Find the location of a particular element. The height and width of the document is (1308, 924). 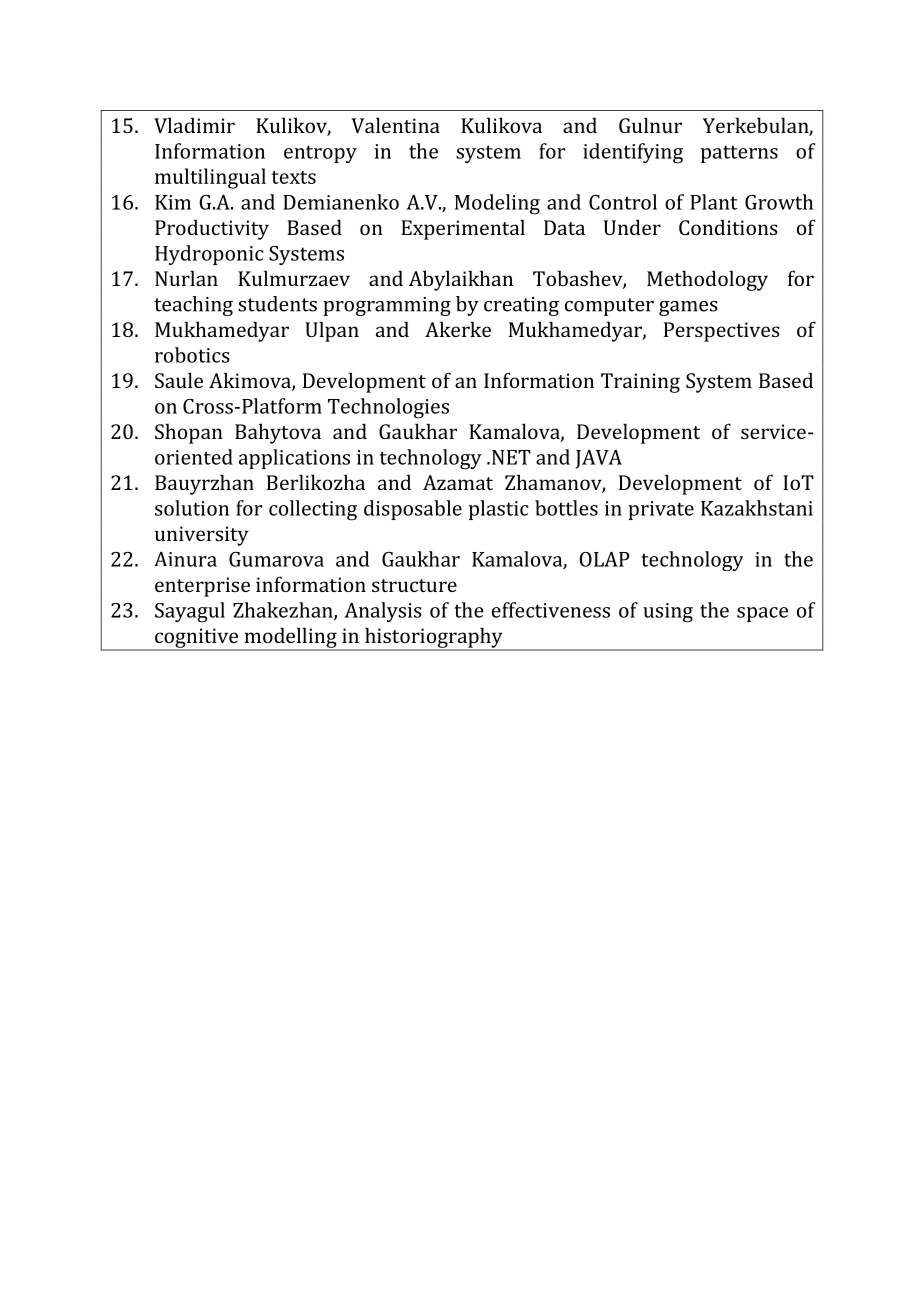

collecting is located at coordinates (313, 510).
